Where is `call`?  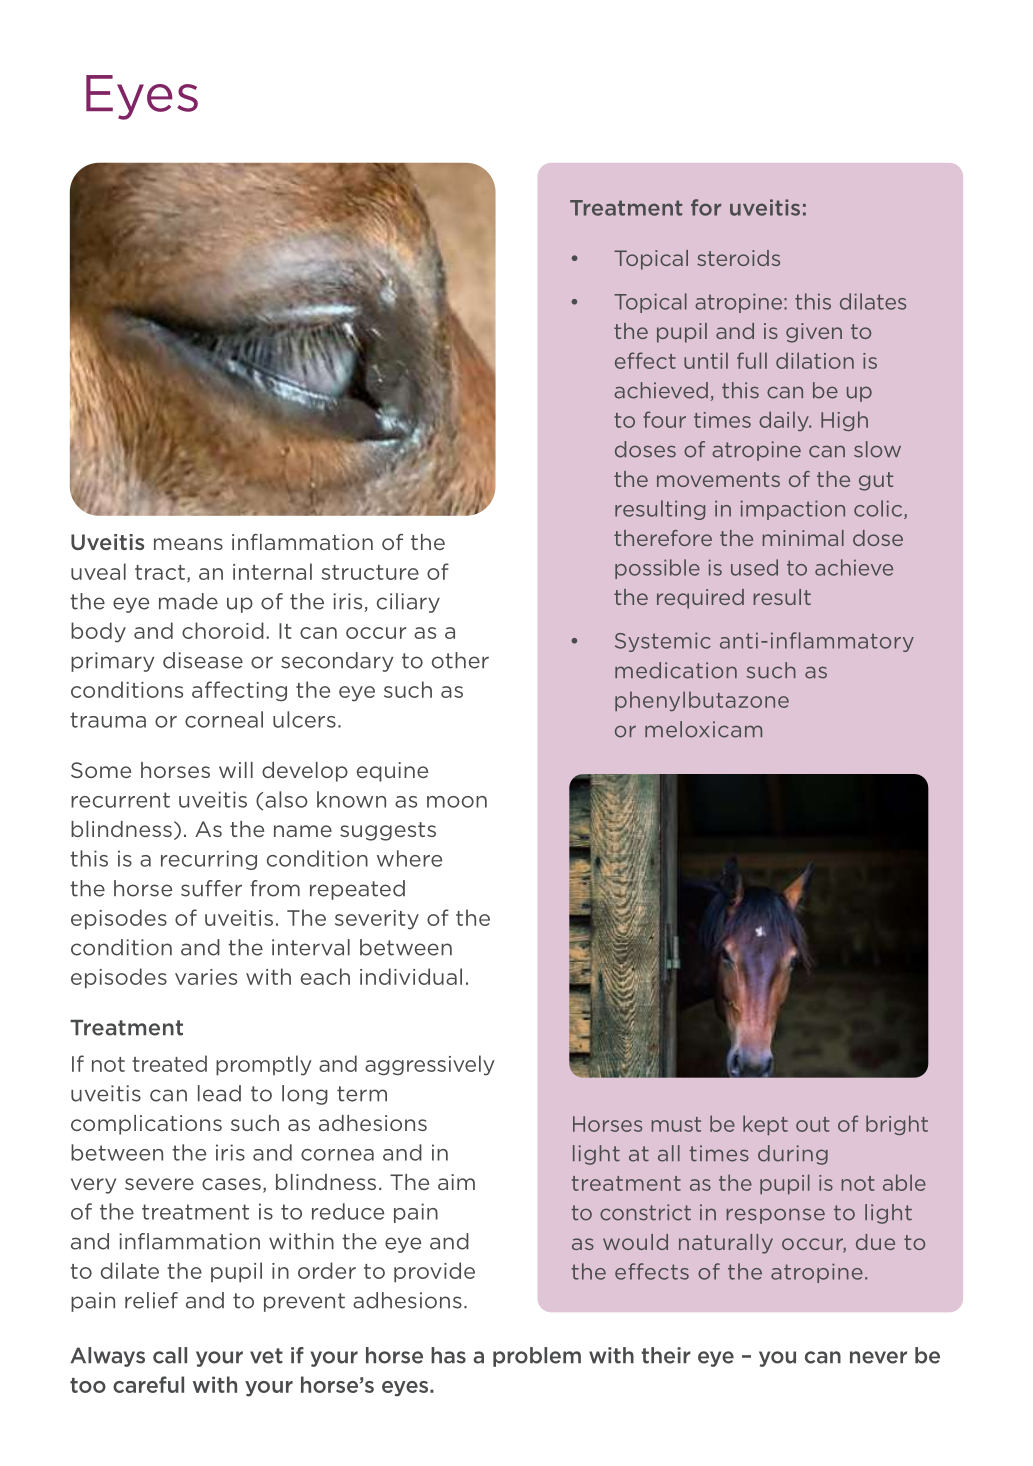
call is located at coordinates (170, 1355).
